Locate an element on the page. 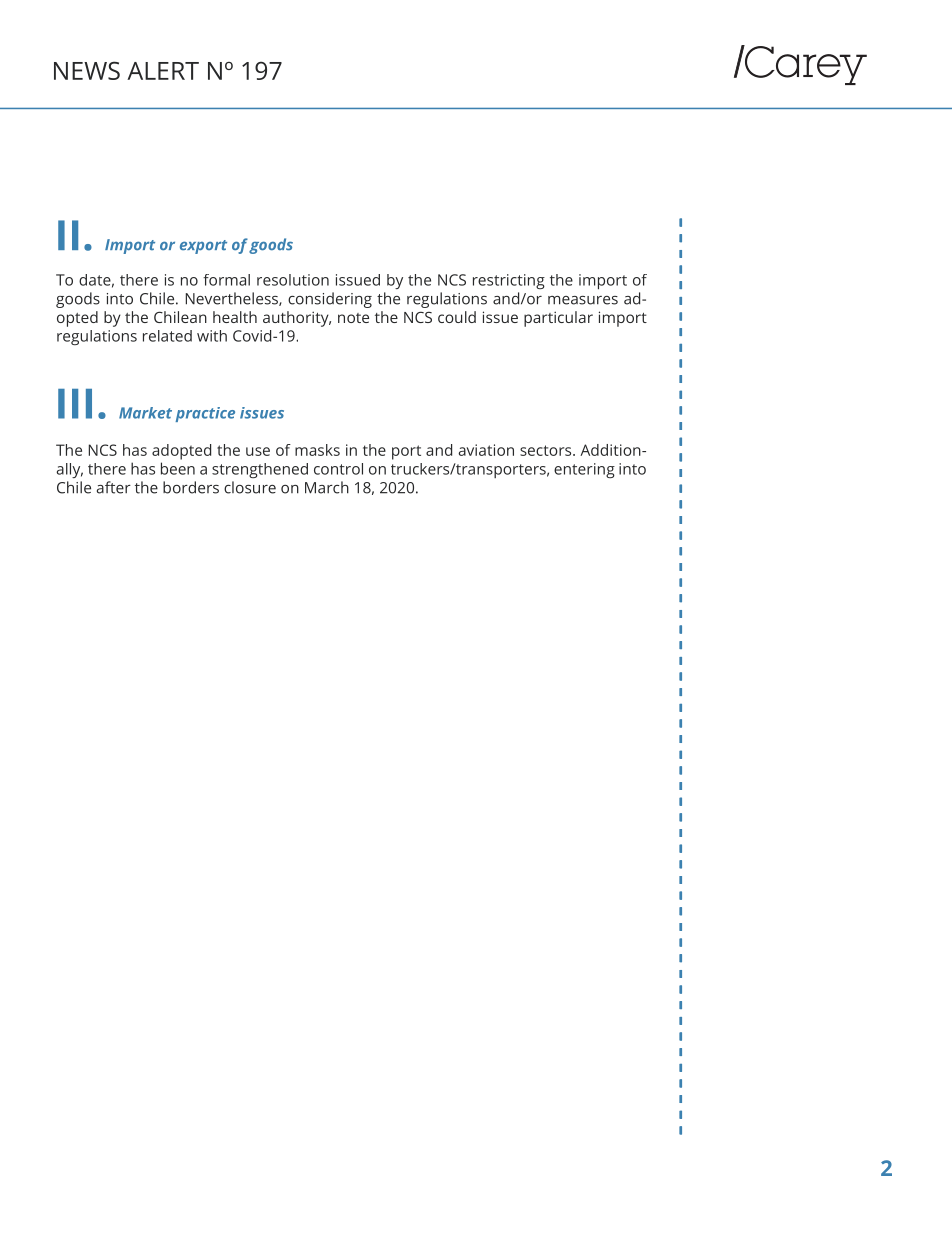  NEWS is located at coordinates (87, 70).
